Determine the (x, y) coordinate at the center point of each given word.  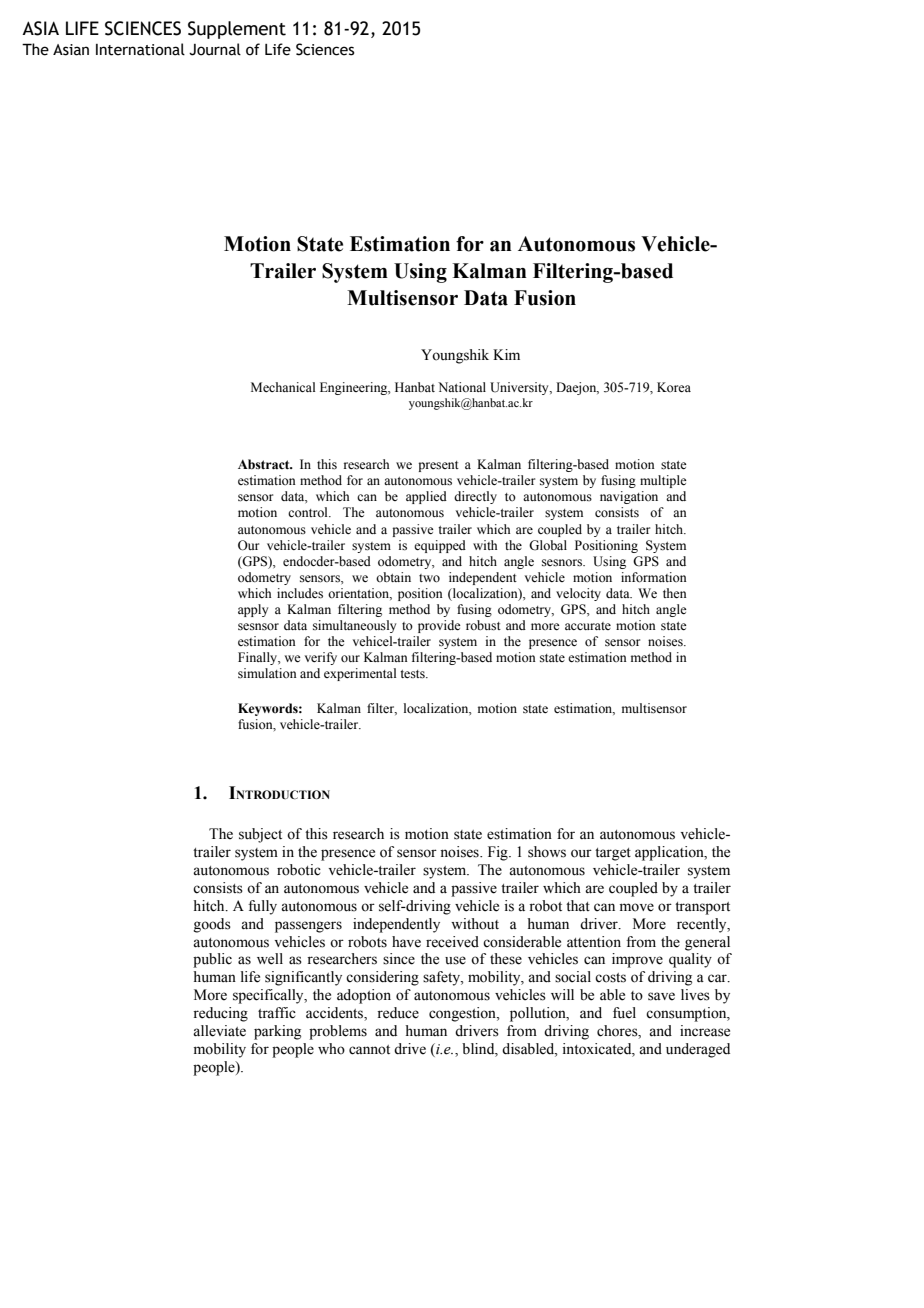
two (429, 578)
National (462, 387)
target (613, 854)
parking (277, 1032)
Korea (674, 387)
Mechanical (283, 387)
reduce (398, 1013)
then (675, 593)
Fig (499, 853)
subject (260, 835)
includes (300, 593)
